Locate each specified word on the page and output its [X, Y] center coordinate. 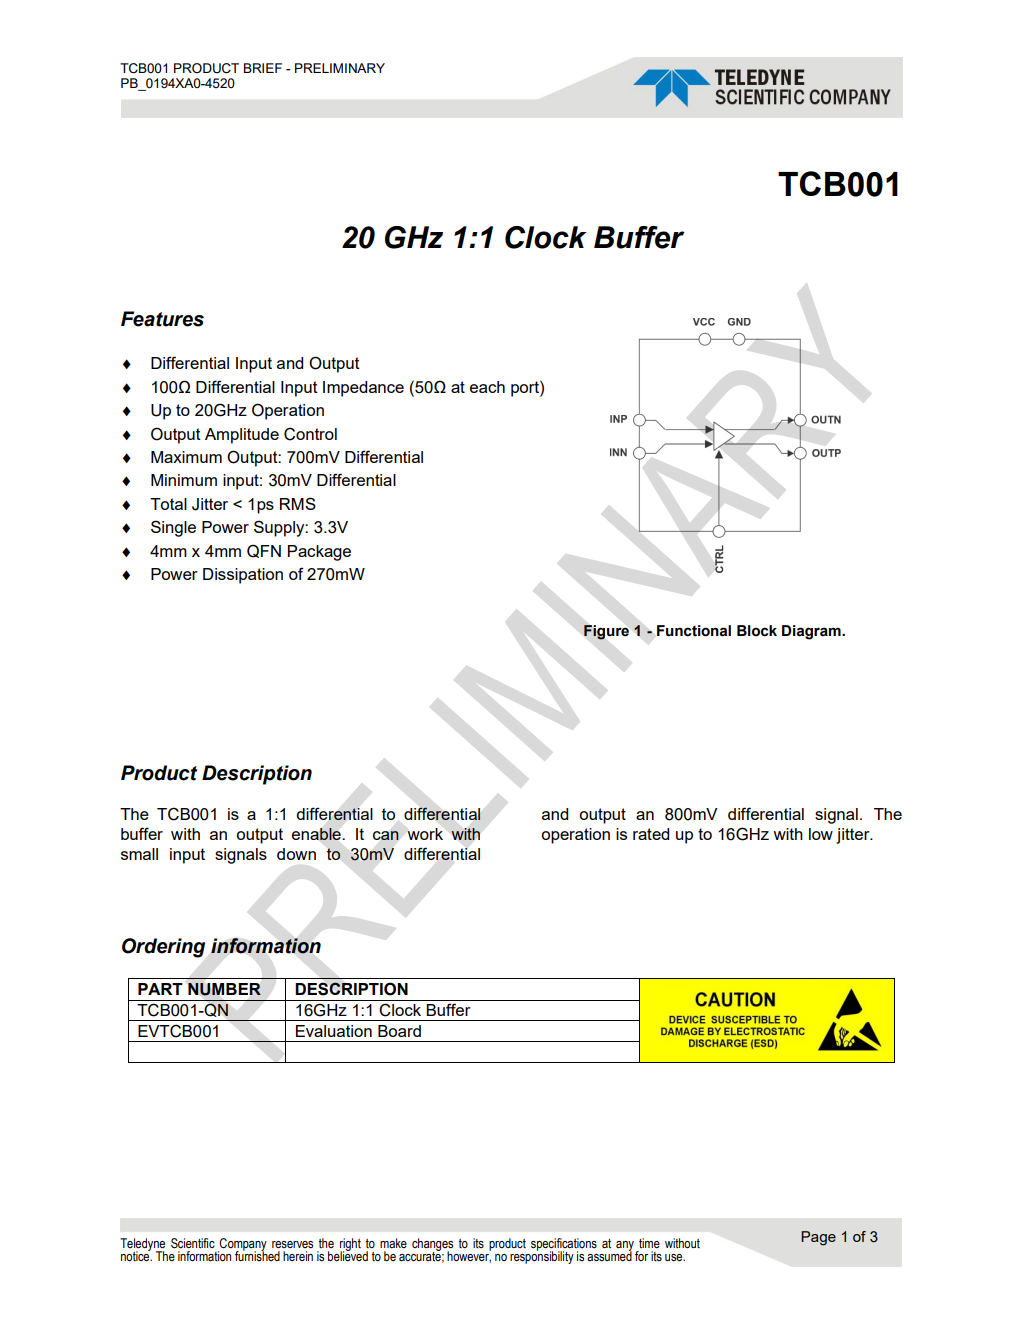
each [487, 387]
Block [757, 631]
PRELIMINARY [340, 68]
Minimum [184, 480]
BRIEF [263, 68]
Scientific [193, 1243]
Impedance [363, 389]
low [821, 834]
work [425, 834]
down [296, 854]
